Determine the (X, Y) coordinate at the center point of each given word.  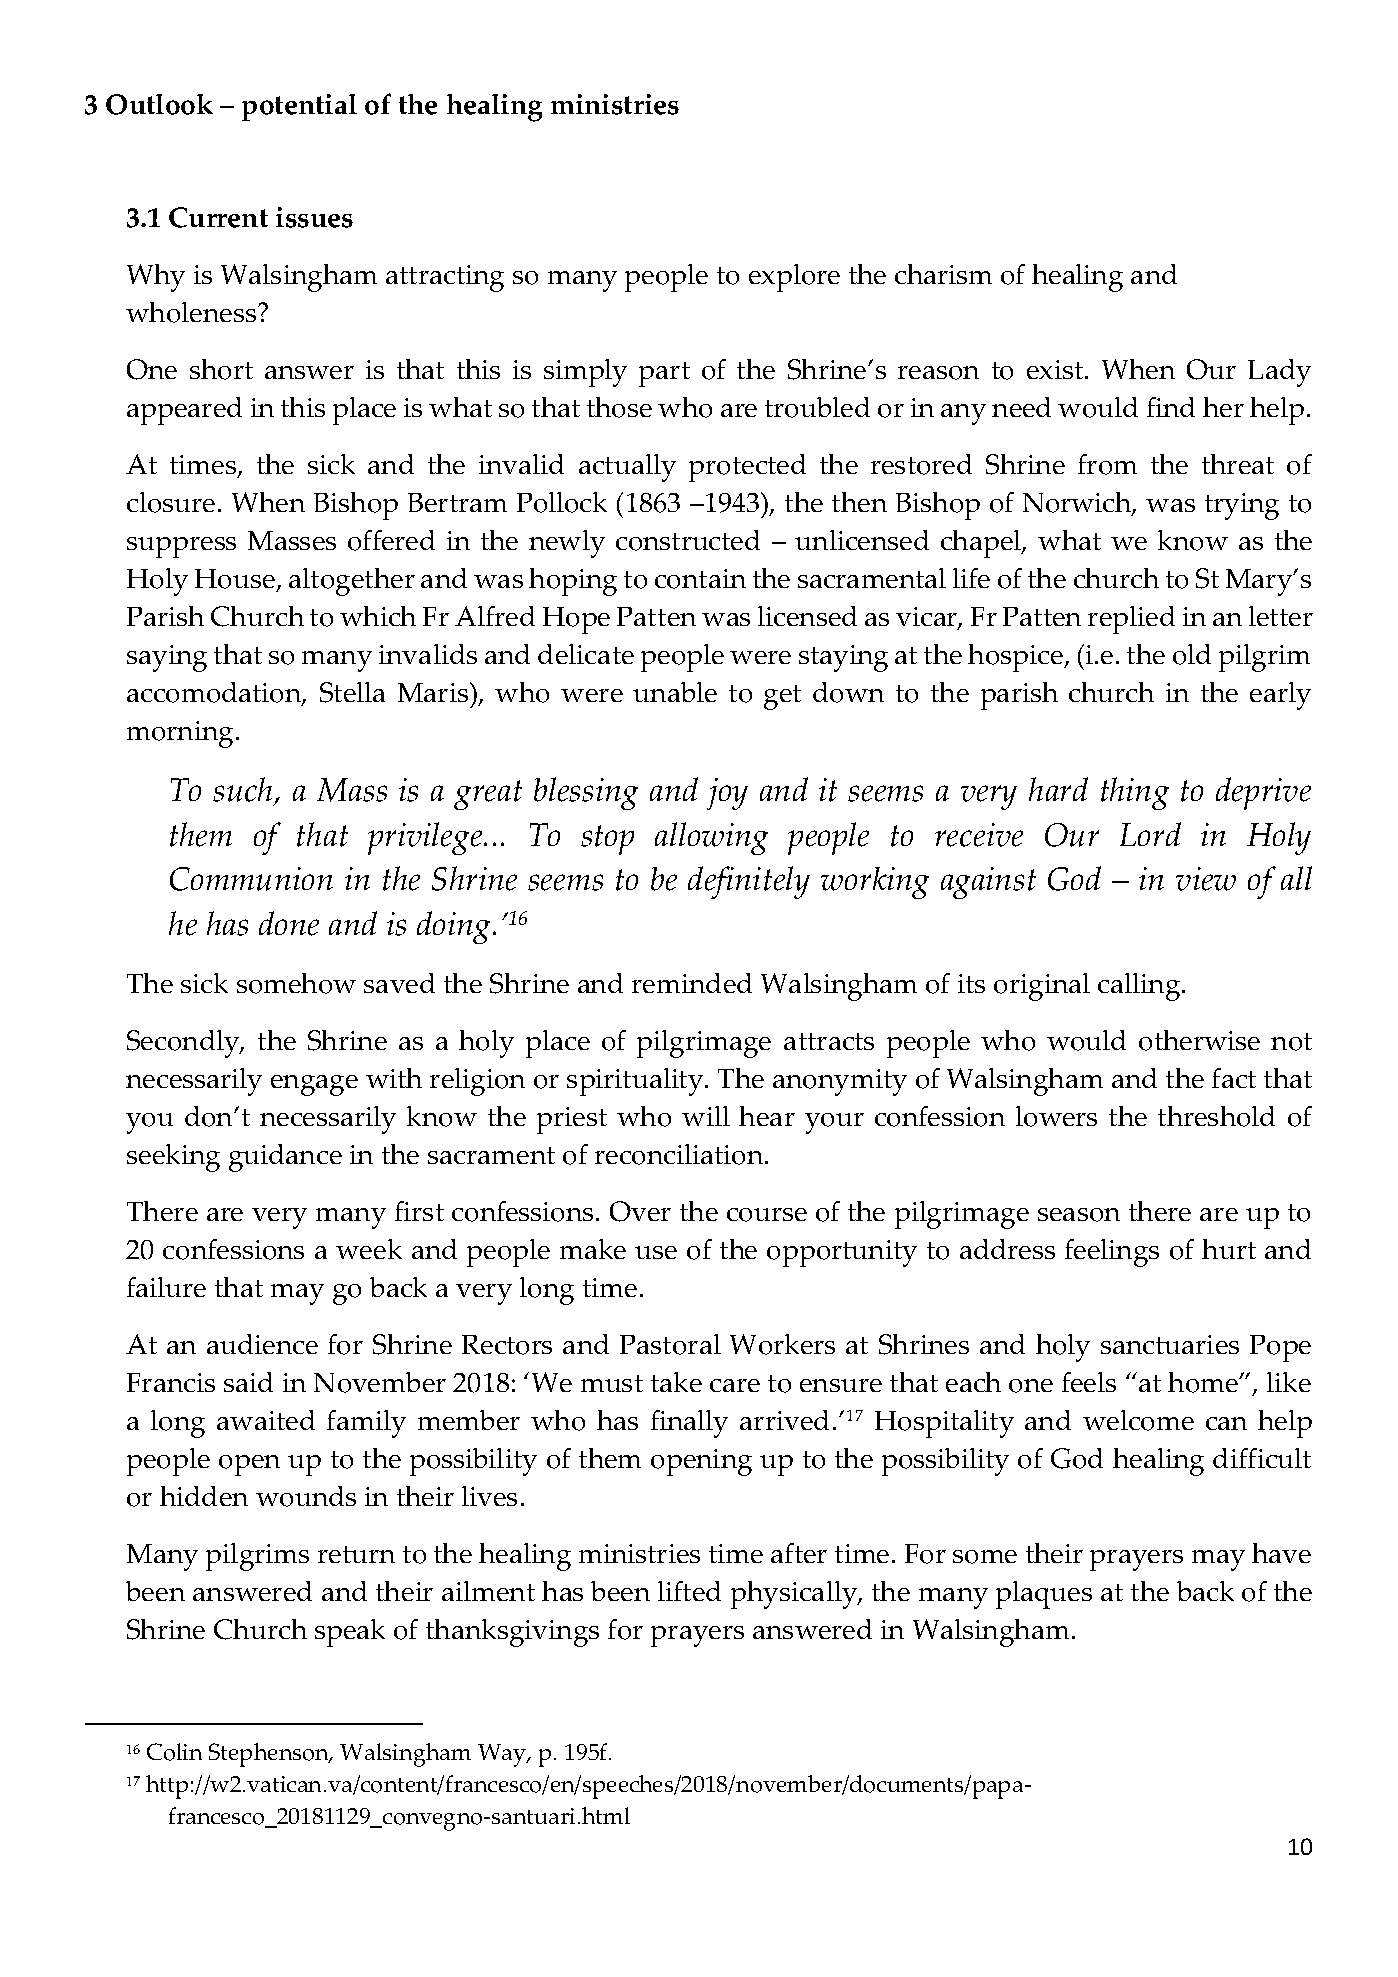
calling (1140, 987)
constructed (688, 540)
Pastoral (670, 1344)
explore (794, 278)
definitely (749, 882)
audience (262, 1344)
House (235, 579)
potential (299, 107)
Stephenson (270, 1755)
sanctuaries (1170, 1344)
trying (1242, 506)
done (289, 923)
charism (943, 274)
